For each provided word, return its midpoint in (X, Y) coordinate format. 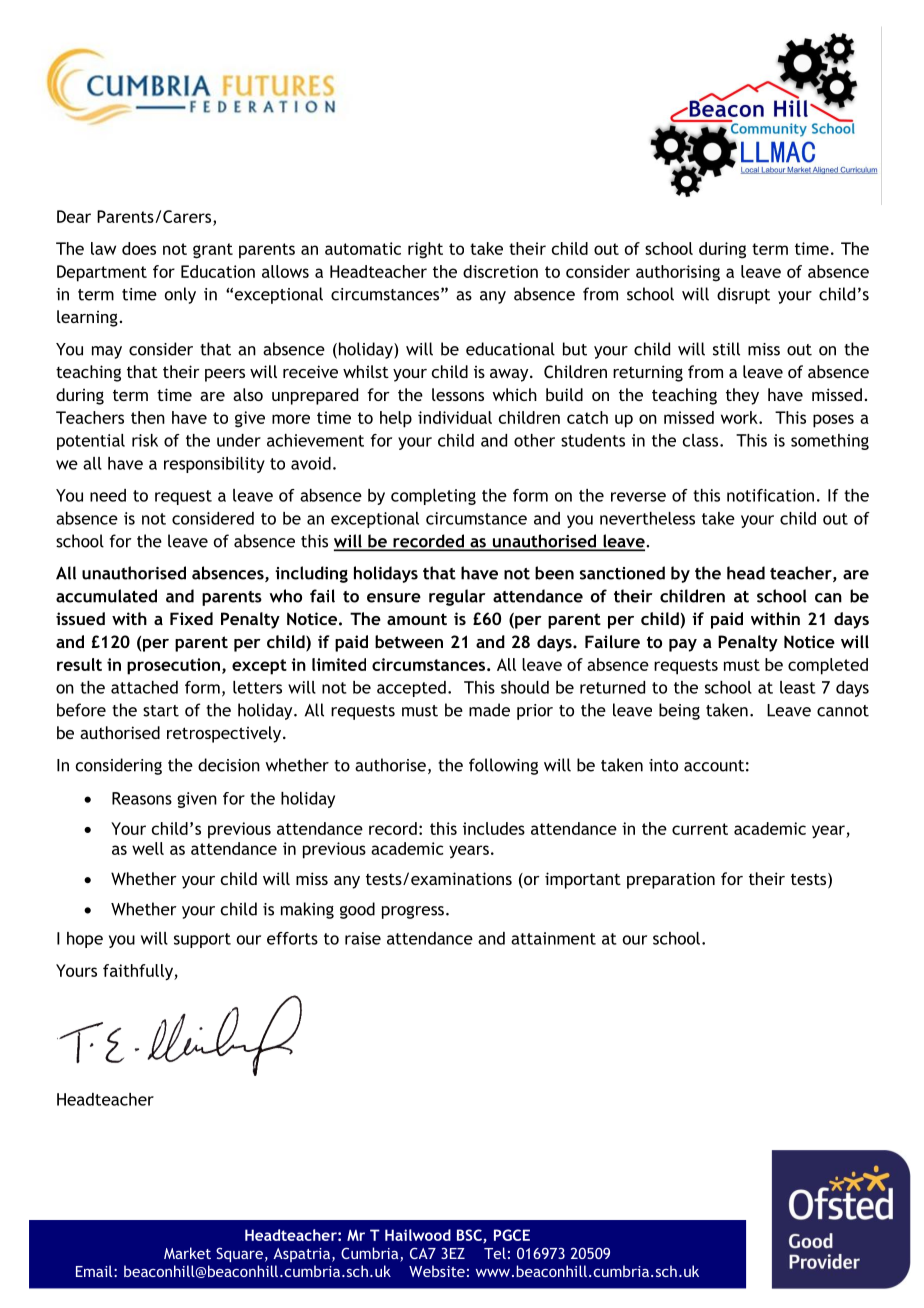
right (425, 250)
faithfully (139, 972)
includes (494, 828)
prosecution (173, 666)
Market (187, 1253)
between (409, 641)
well (148, 848)
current (700, 829)
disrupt (743, 295)
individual (455, 417)
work (740, 417)
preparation (671, 881)
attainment (553, 938)
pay (683, 645)
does (139, 248)
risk (145, 440)
